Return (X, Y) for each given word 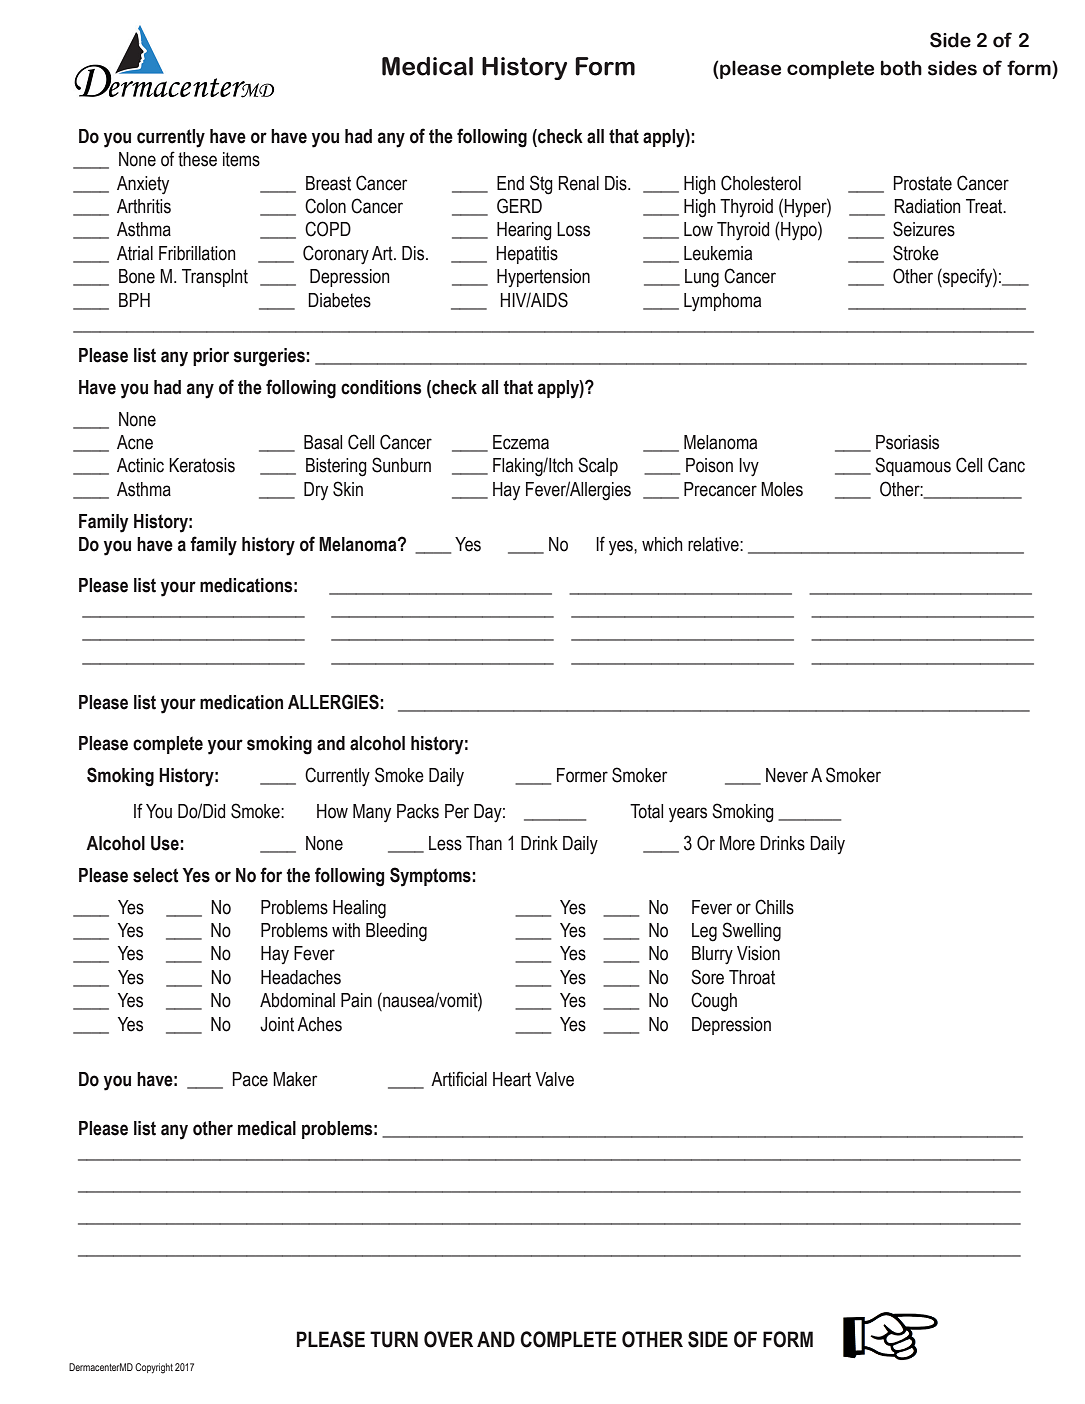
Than (484, 843)
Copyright (154, 1368)
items (241, 159)
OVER (448, 1339)
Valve (555, 1079)
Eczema (521, 442)
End (510, 183)
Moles (782, 489)
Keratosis (202, 465)
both (901, 68)
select (155, 875)
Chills (774, 907)
